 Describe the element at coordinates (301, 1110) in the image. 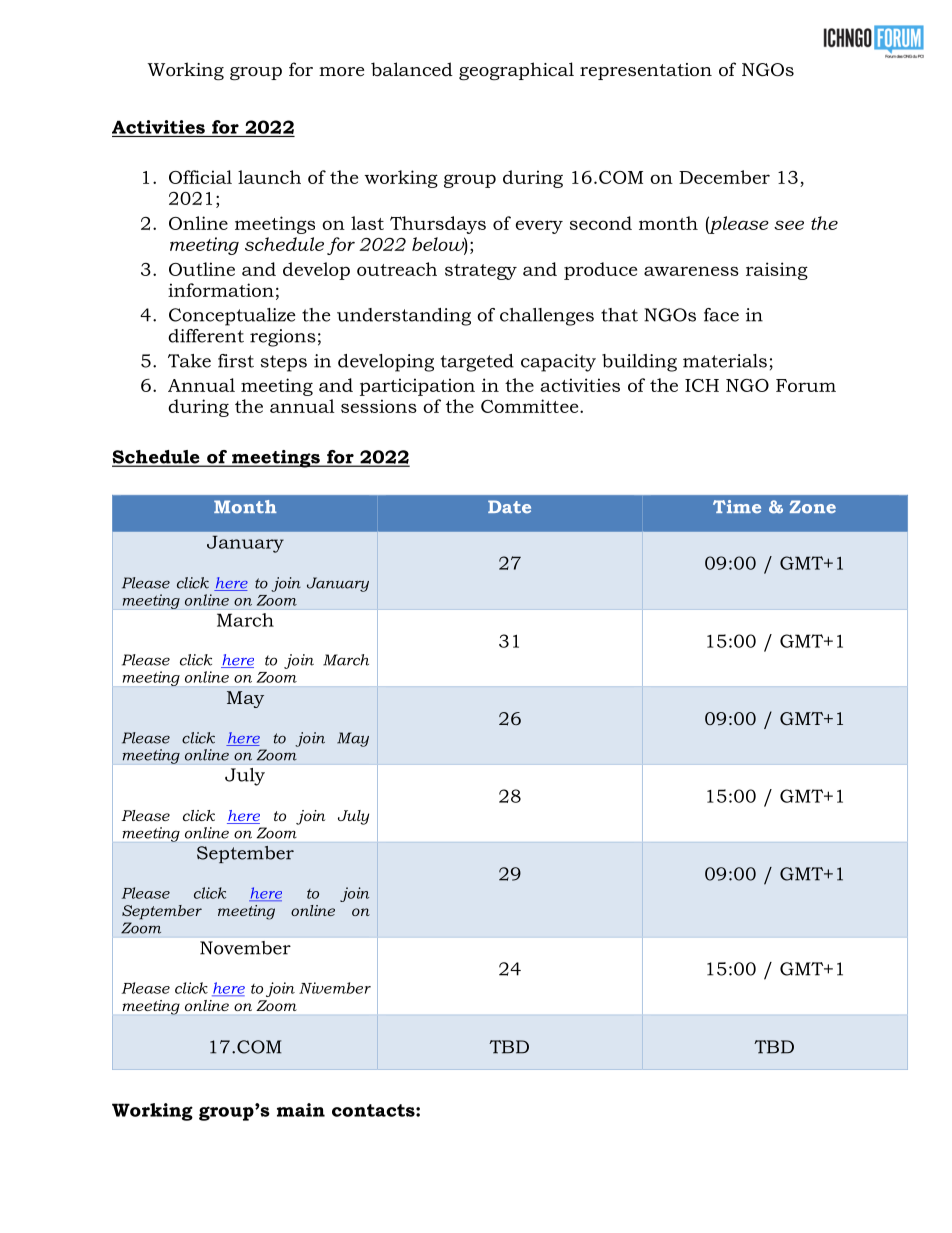

I see `main` at that location.
